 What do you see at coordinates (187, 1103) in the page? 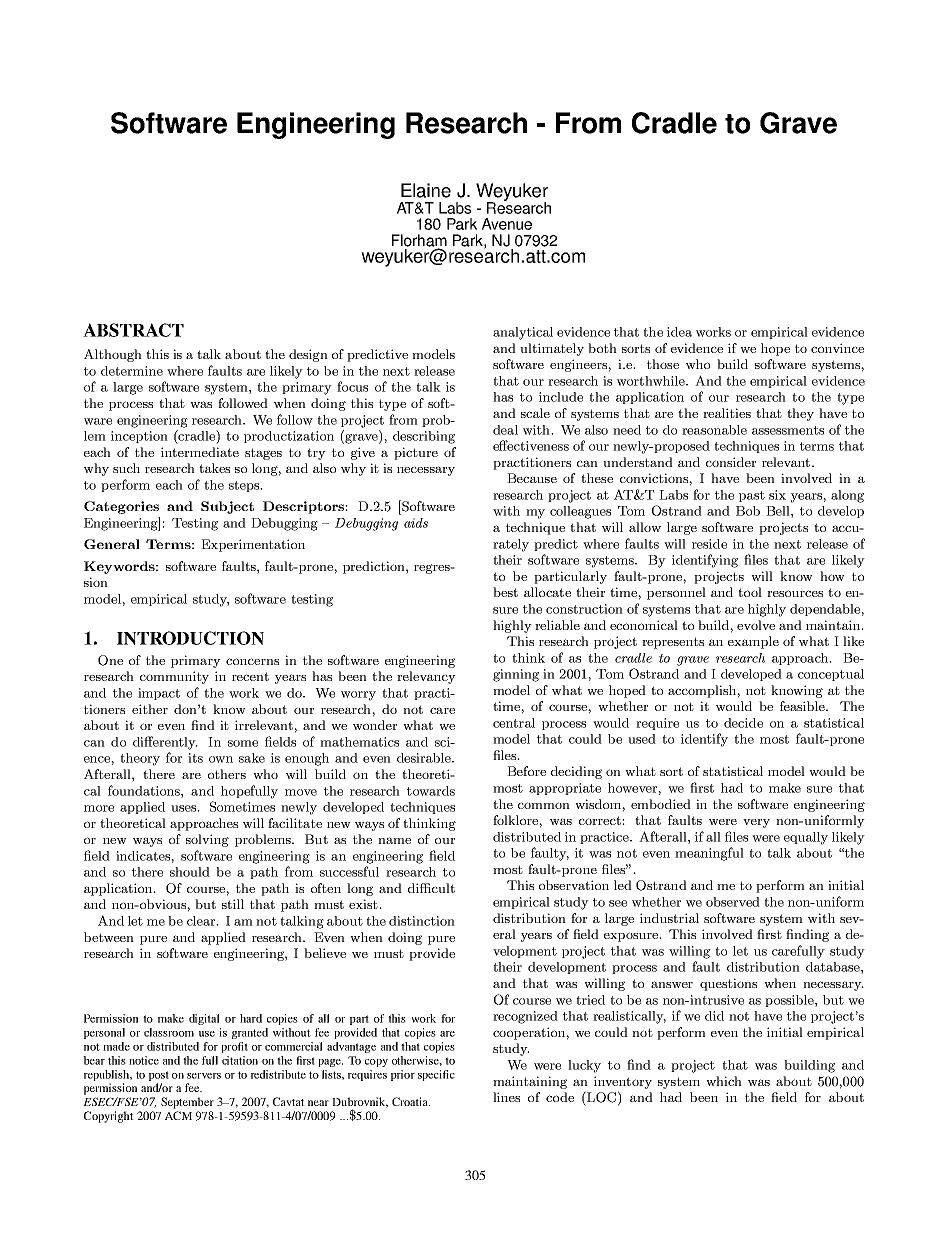
I see `September` at bounding box center [187, 1103].
